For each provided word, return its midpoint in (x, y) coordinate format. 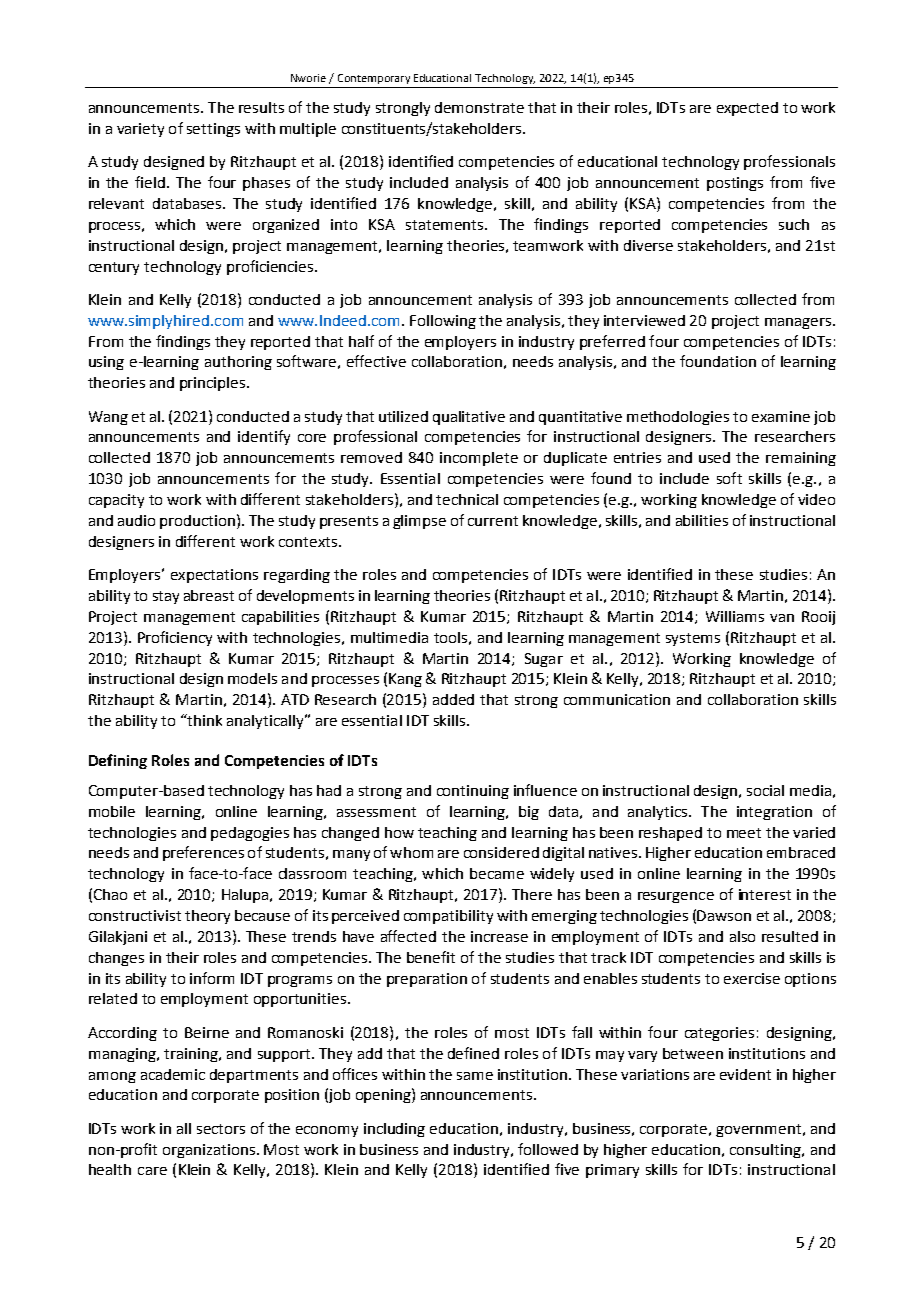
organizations (210, 1151)
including (394, 1130)
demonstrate (479, 107)
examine (781, 416)
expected (747, 109)
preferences (203, 853)
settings (213, 130)
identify (264, 437)
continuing (473, 792)
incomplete (479, 459)
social (765, 790)
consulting (766, 1151)
